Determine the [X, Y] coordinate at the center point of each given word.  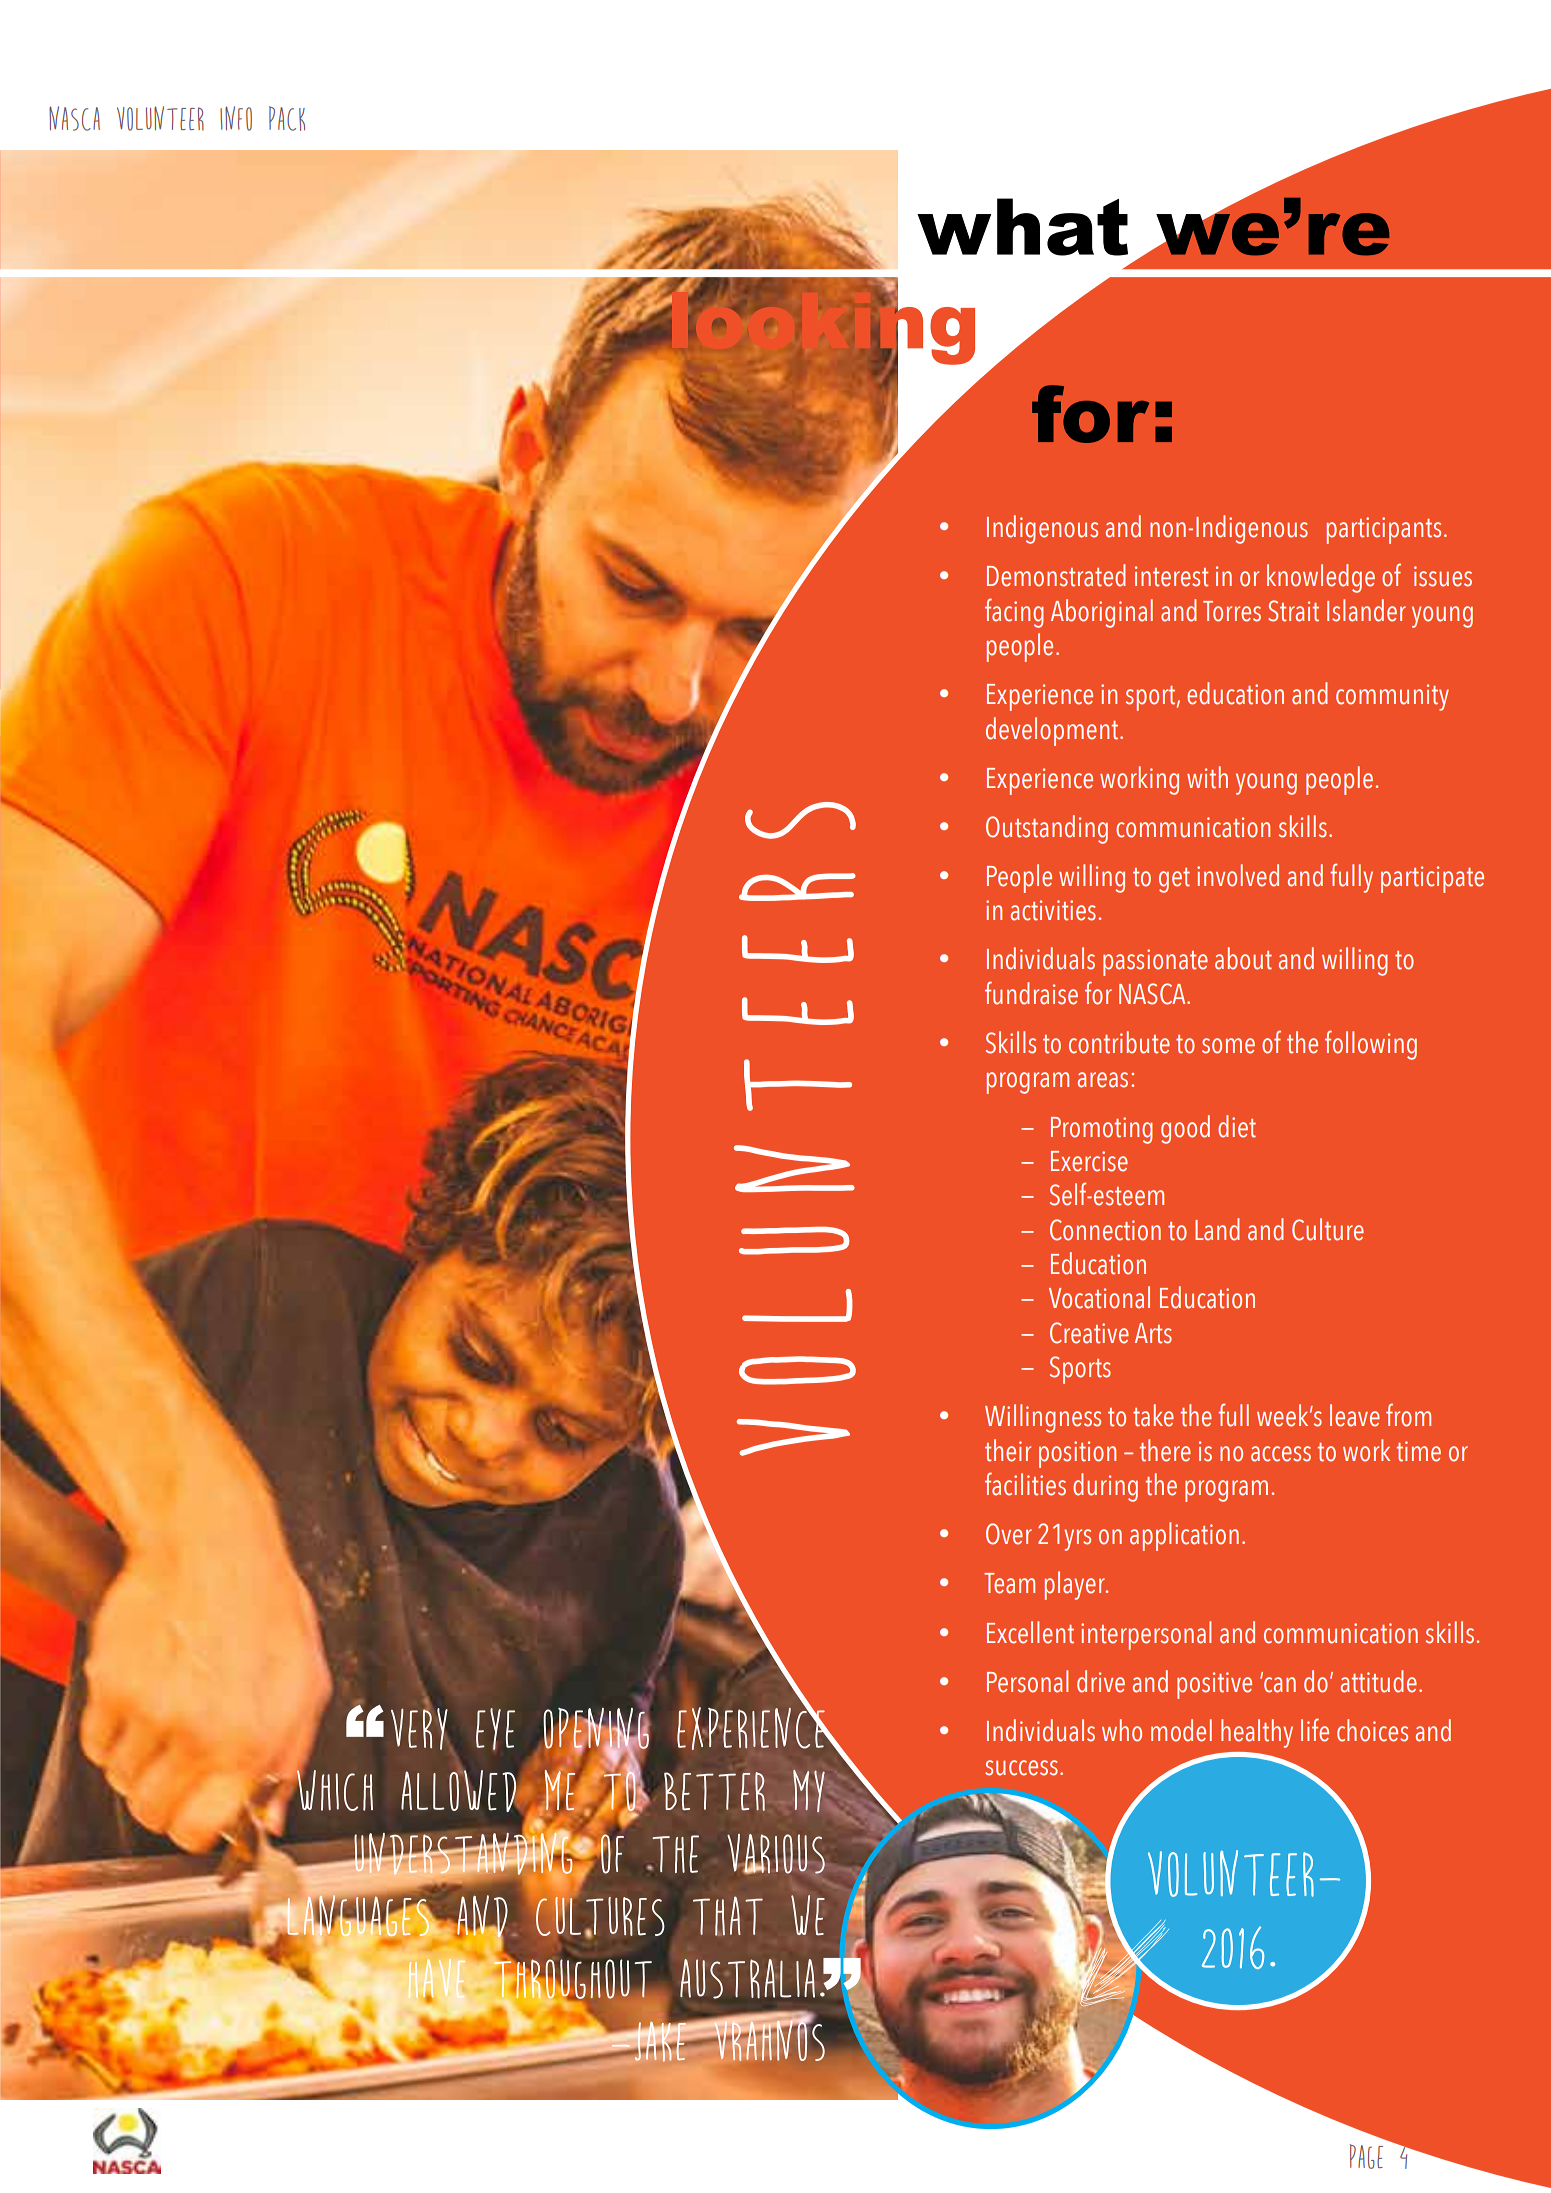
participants [1384, 530]
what [1022, 227]
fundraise [1031, 993]
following [1371, 1045]
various [776, 1854]
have [436, 1980]
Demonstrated [1056, 575]
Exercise [1089, 1161]
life [1315, 1730]
